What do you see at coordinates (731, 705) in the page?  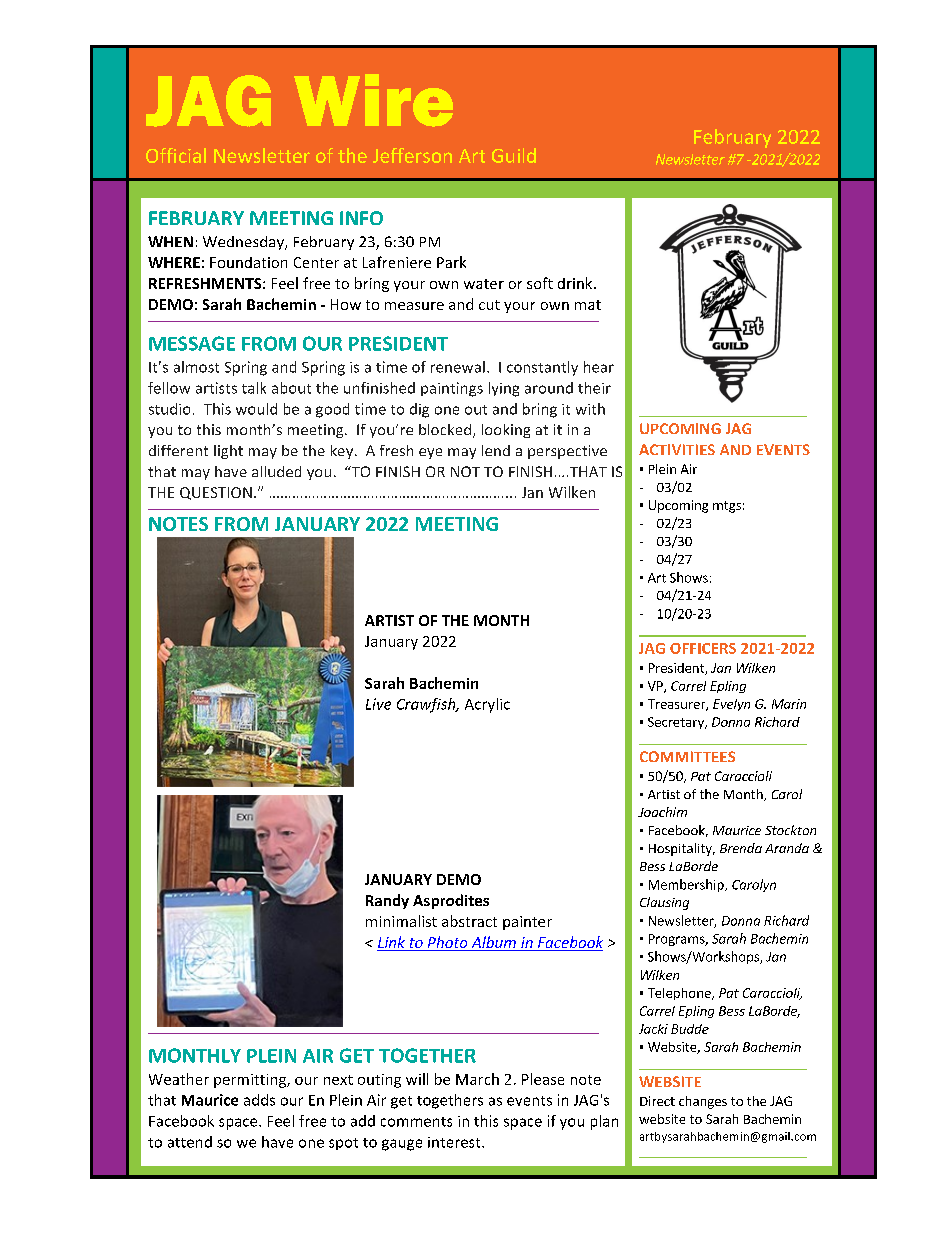 I see `Evelyn` at bounding box center [731, 705].
